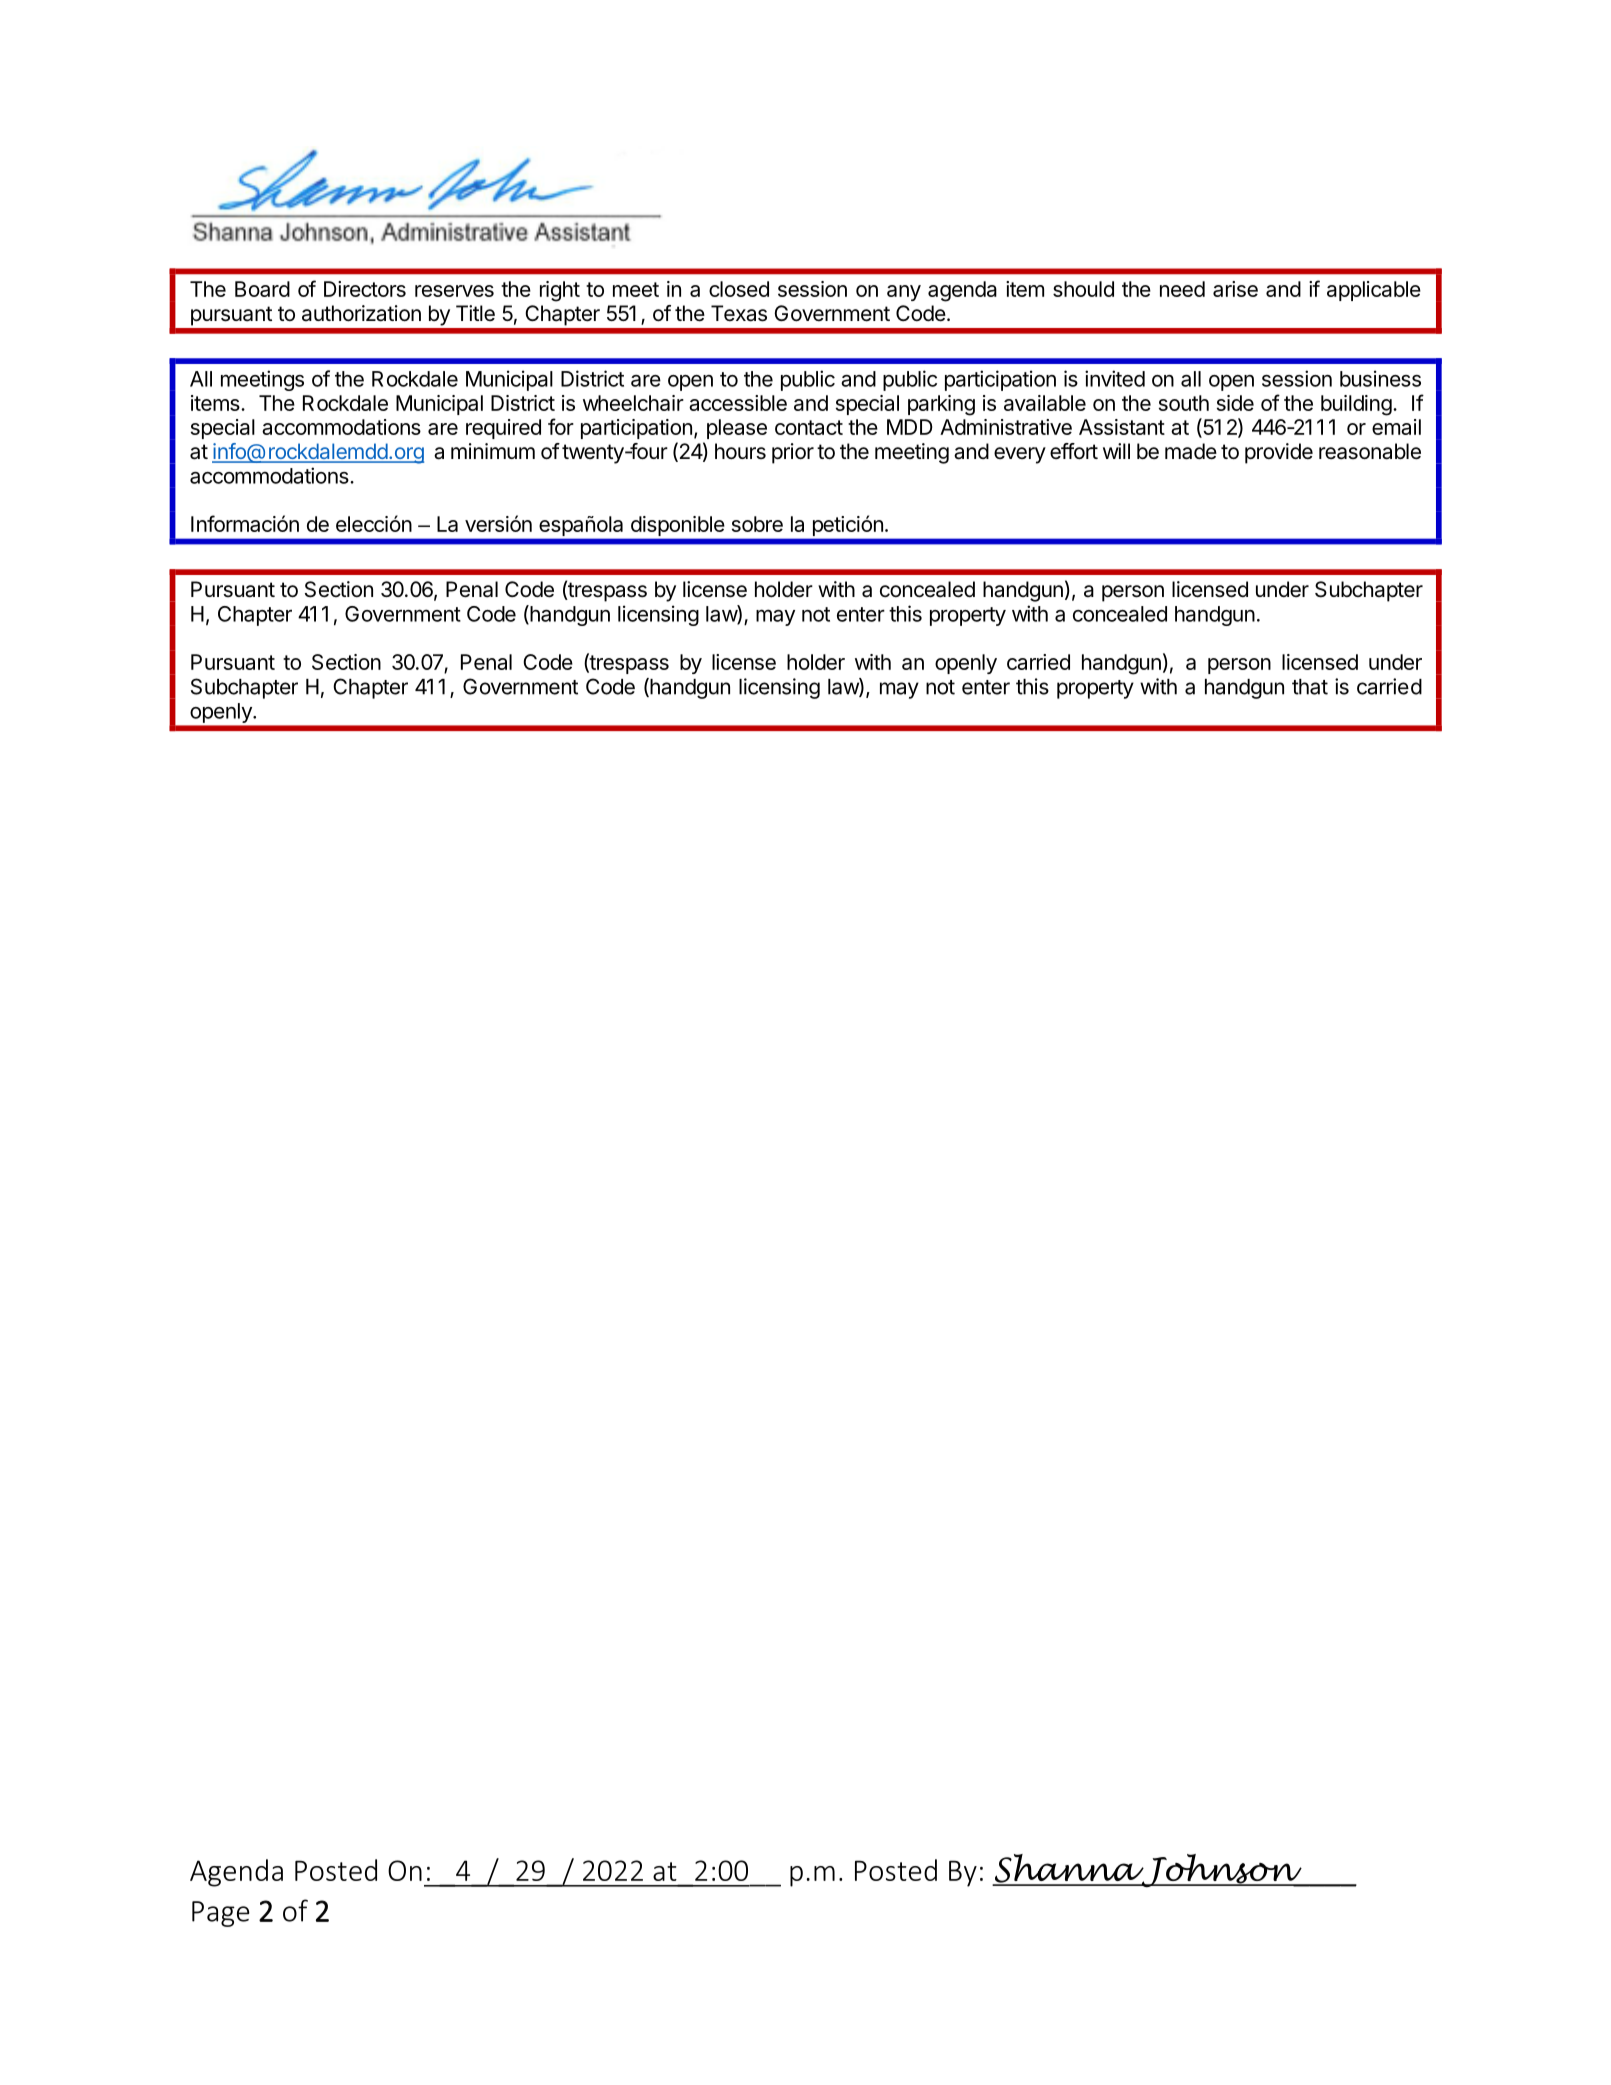 The height and width of the image is (2085, 1611). What do you see at coordinates (793, 453) in the image?
I see `prior` at bounding box center [793, 453].
